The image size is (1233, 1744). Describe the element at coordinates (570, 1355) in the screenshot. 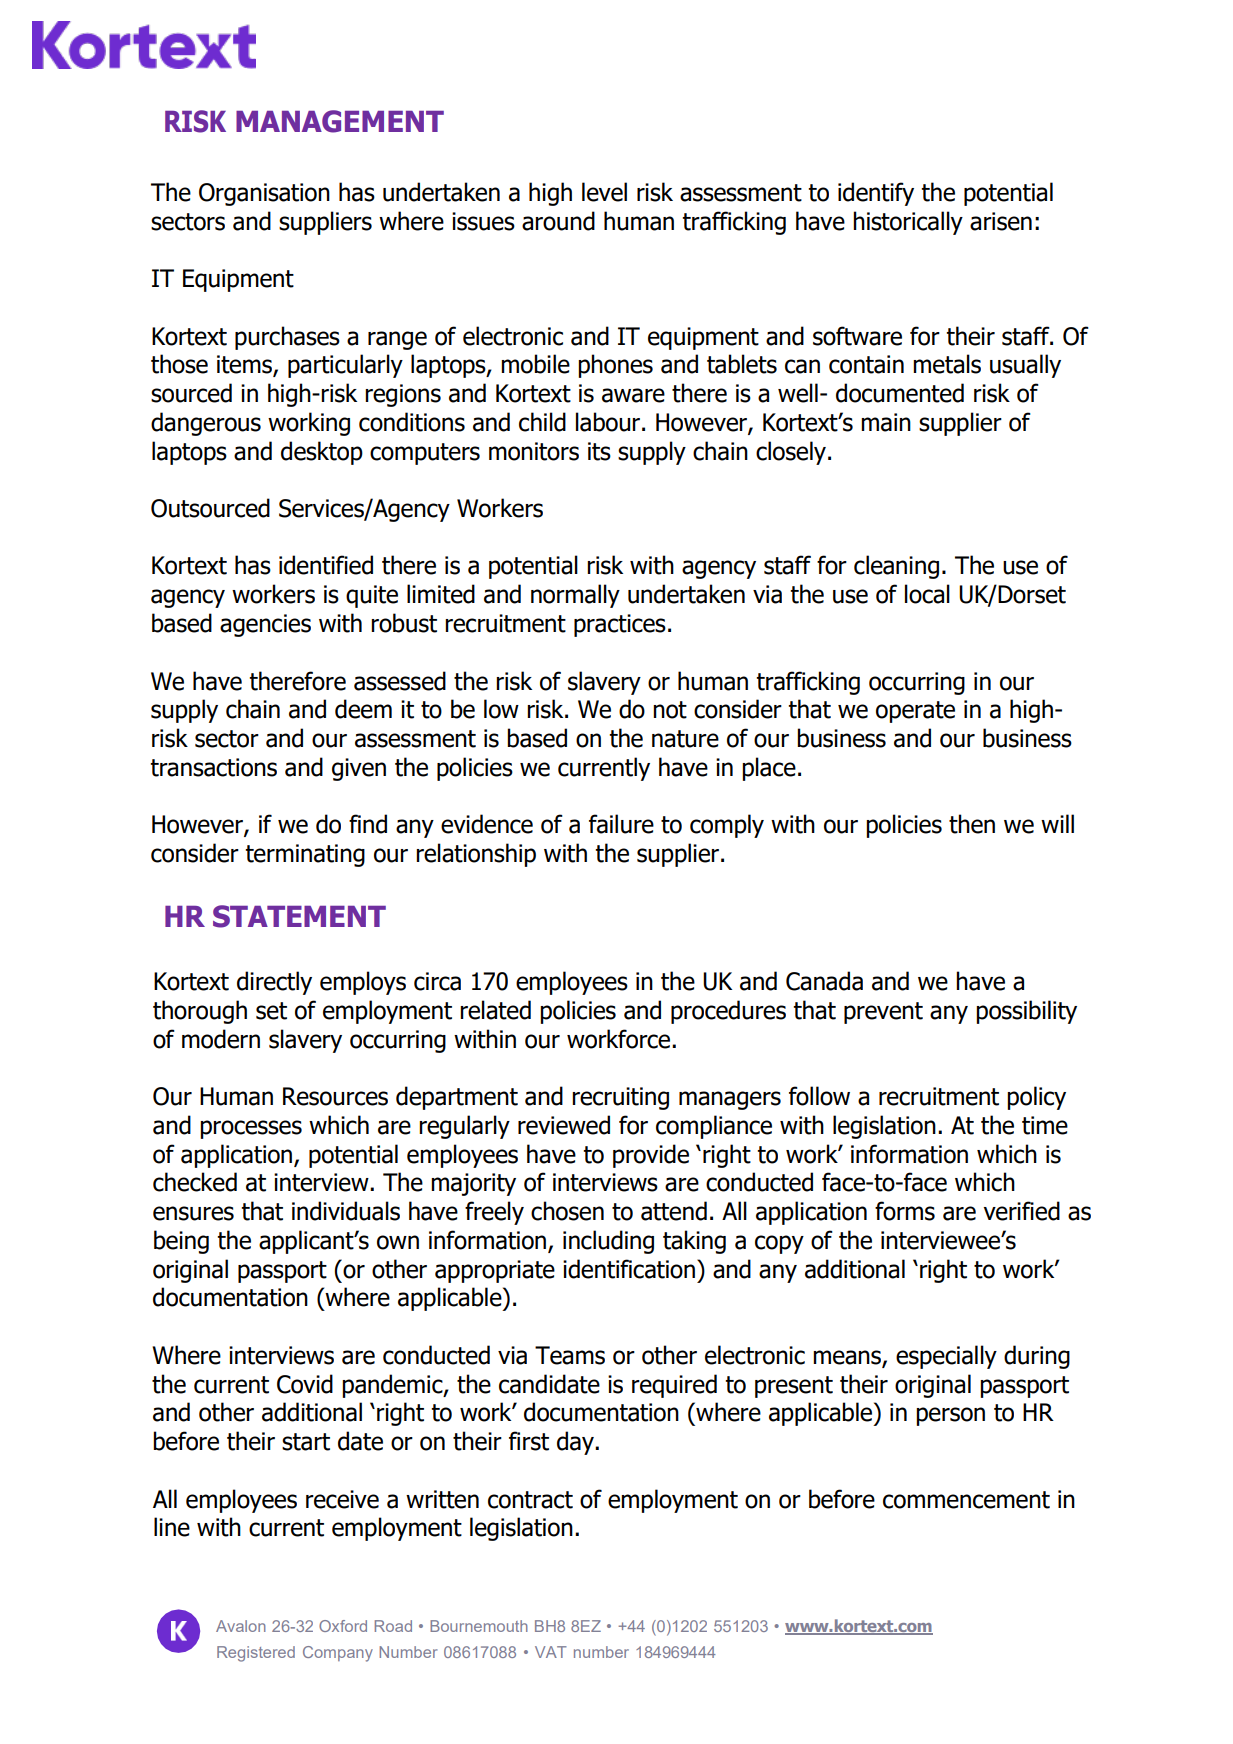

I see `Teams` at that location.
